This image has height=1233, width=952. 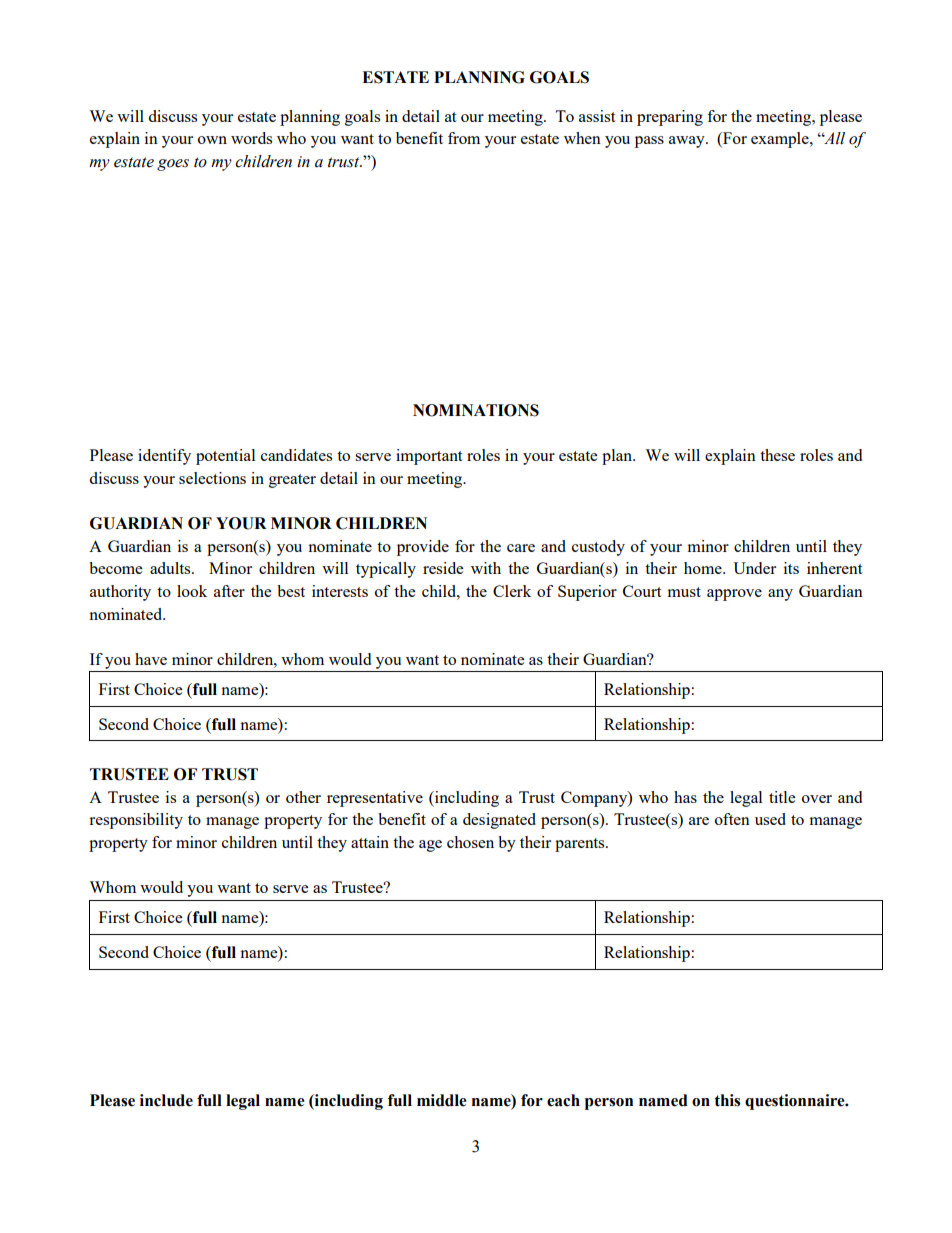 I want to click on responsibility, so click(x=136, y=821).
